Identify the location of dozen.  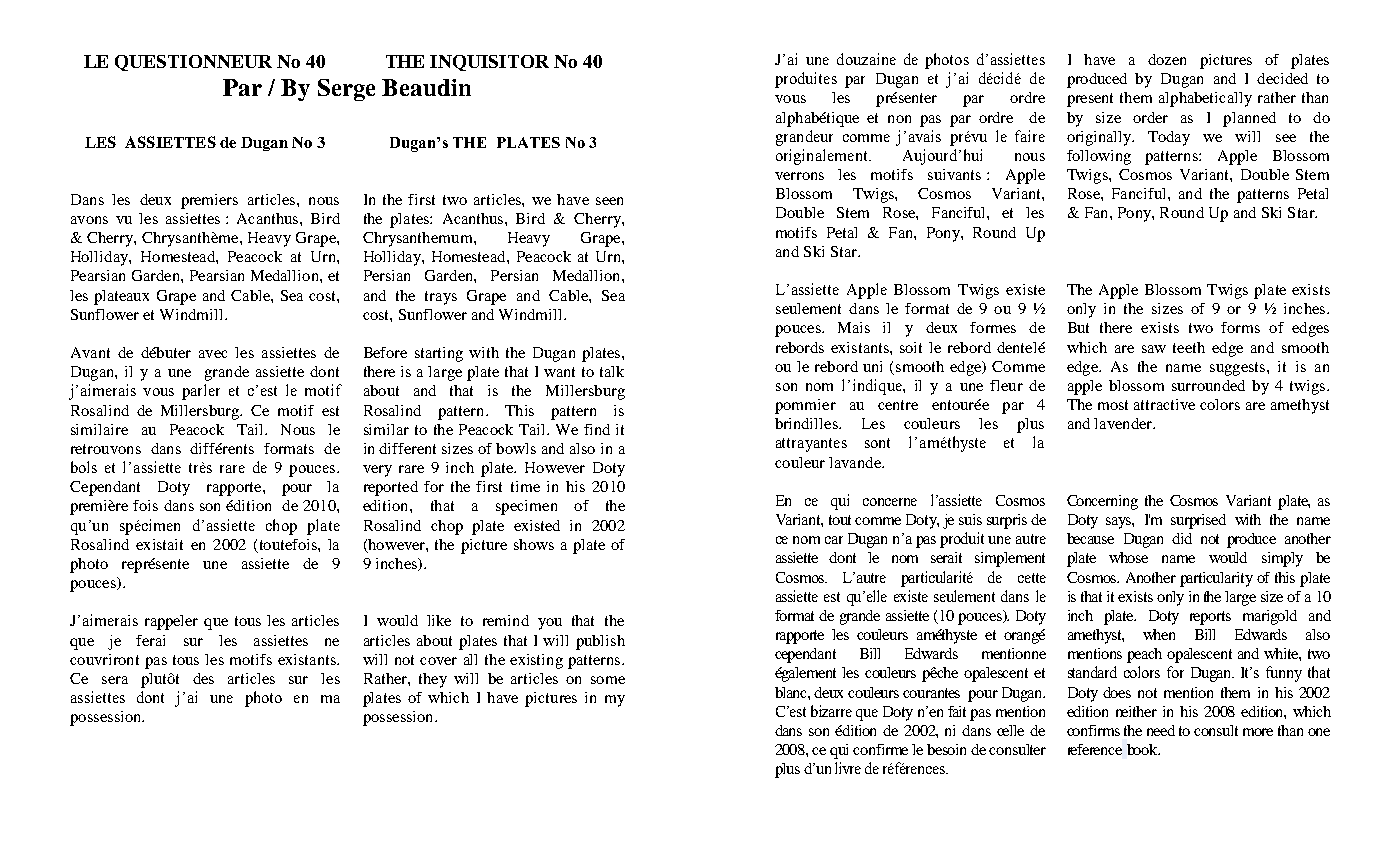
(1167, 59).
